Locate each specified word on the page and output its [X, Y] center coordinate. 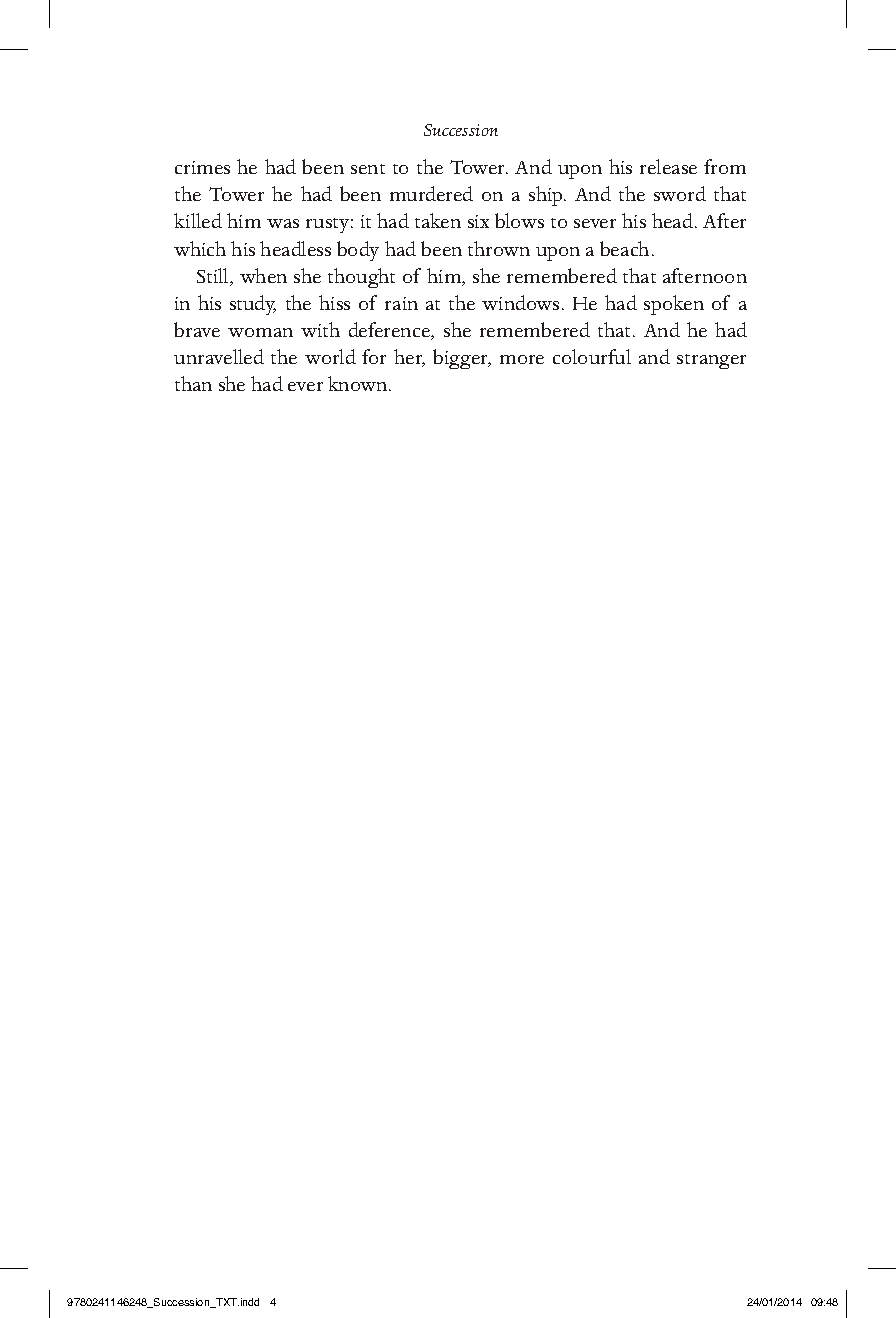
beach [626, 248]
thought [361, 278]
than [193, 383]
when [263, 275]
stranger [711, 361]
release [668, 166]
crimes [202, 167]
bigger [462, 359]
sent [368, 169]
